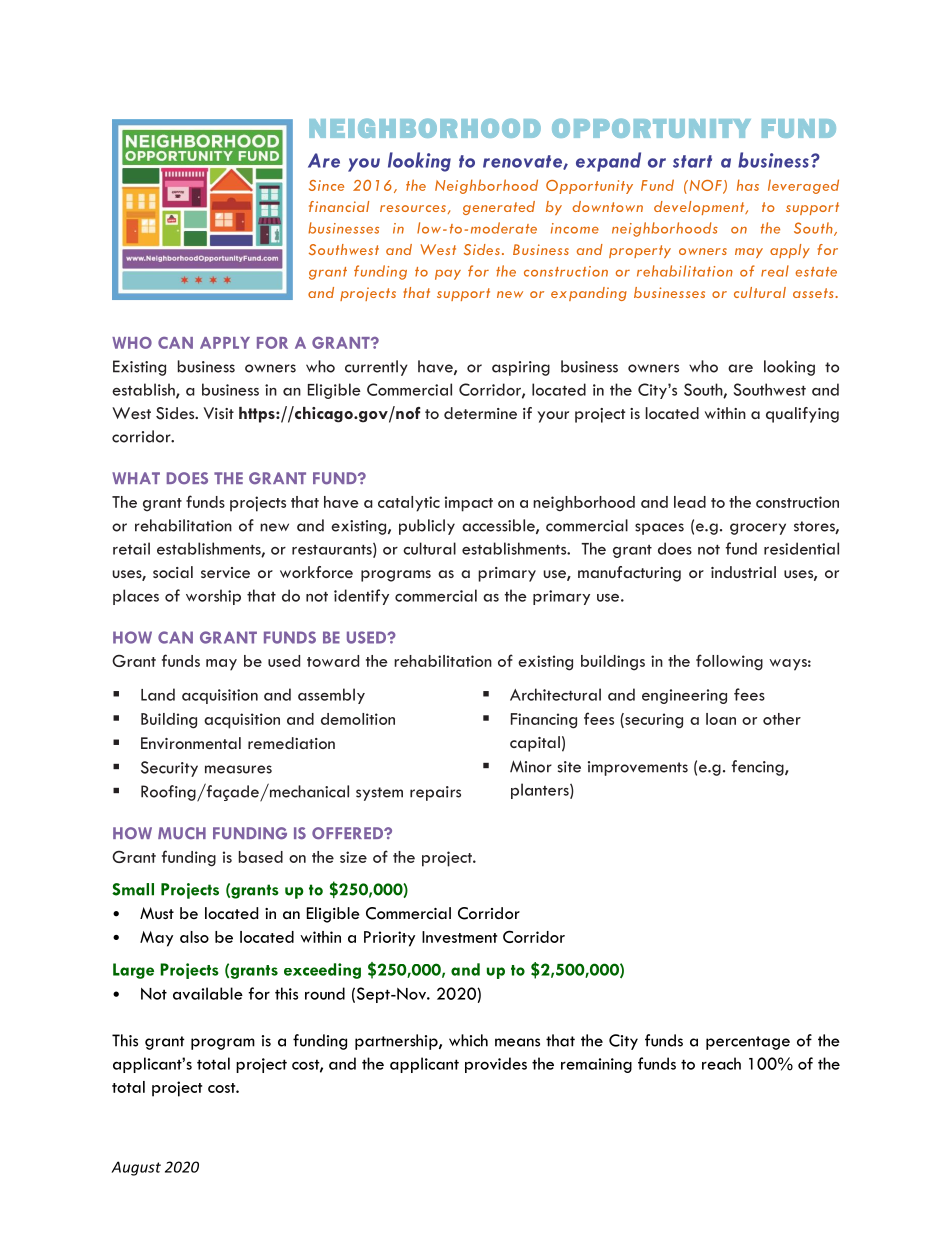  Describe the element at coordinates (326, 185) in the screenshot. I see `Since` at that location.
